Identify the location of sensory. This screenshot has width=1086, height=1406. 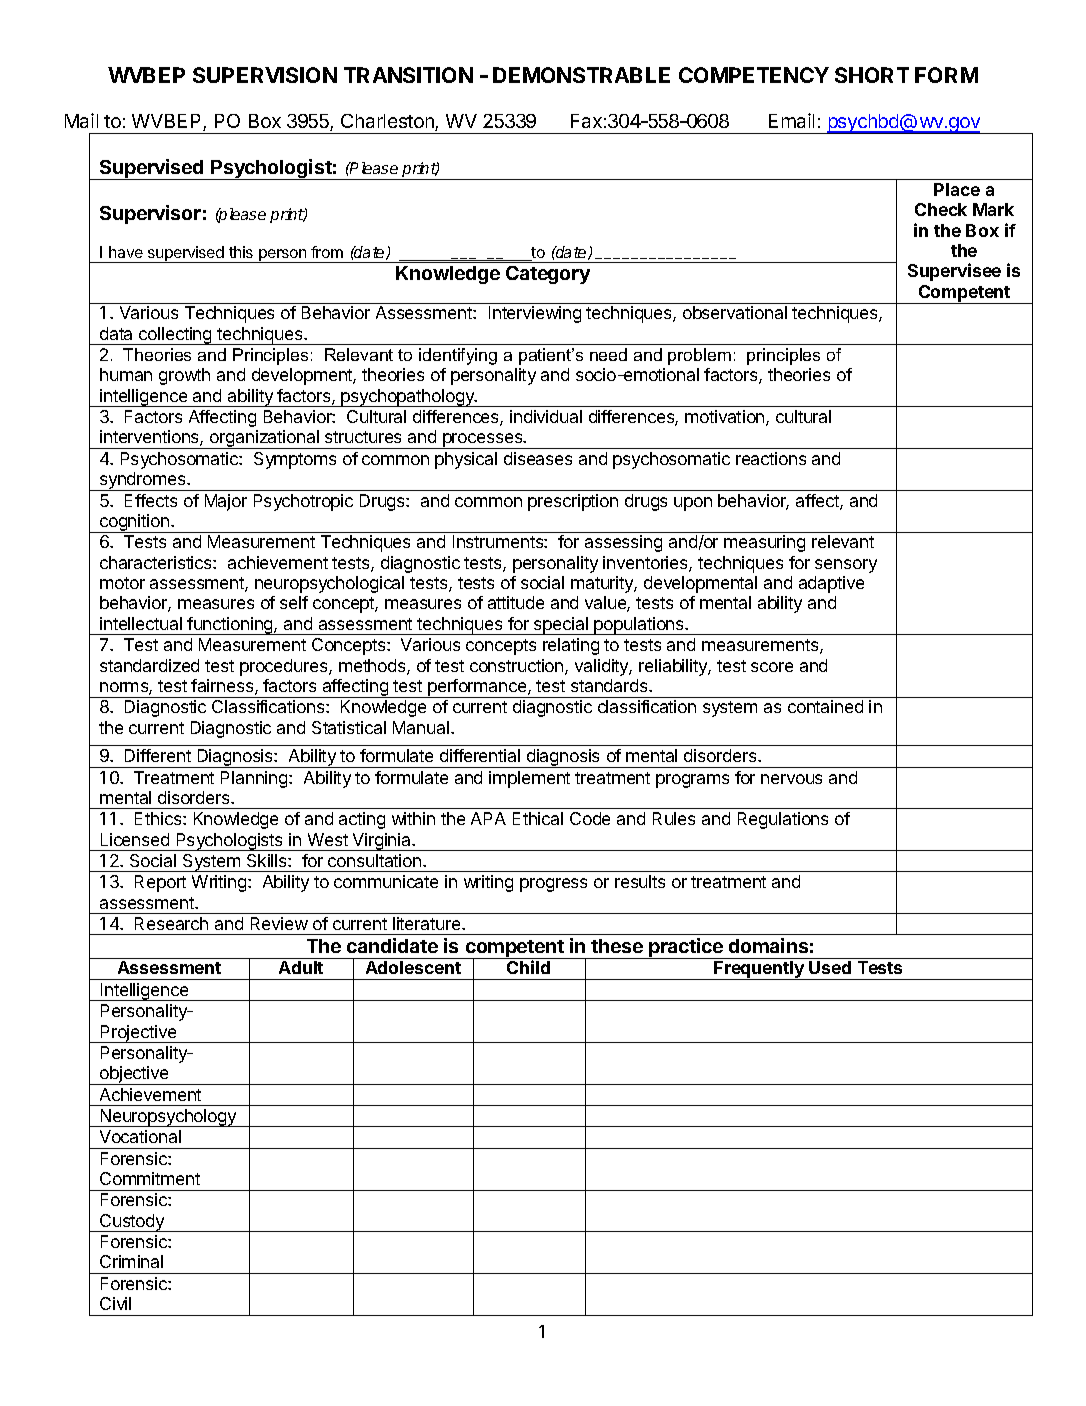
(846, 566).
